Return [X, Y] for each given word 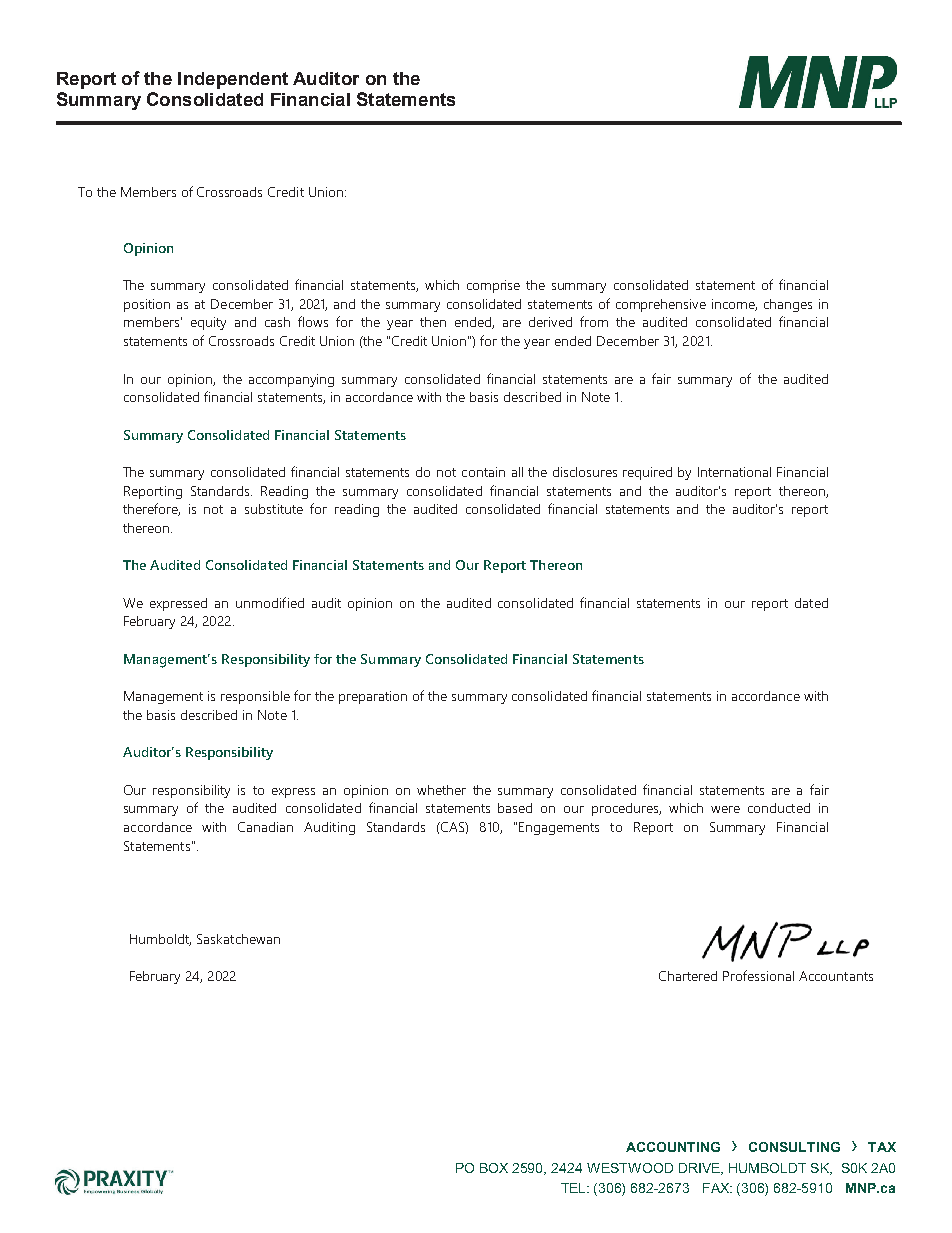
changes [788, 305]
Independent [233, 80]
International [734, 472]
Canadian [265, 827]
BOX [494, 1168]
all [517, 472]
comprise [493, 286]
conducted [779, 808]
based [515, 808]
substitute [274, 509]
